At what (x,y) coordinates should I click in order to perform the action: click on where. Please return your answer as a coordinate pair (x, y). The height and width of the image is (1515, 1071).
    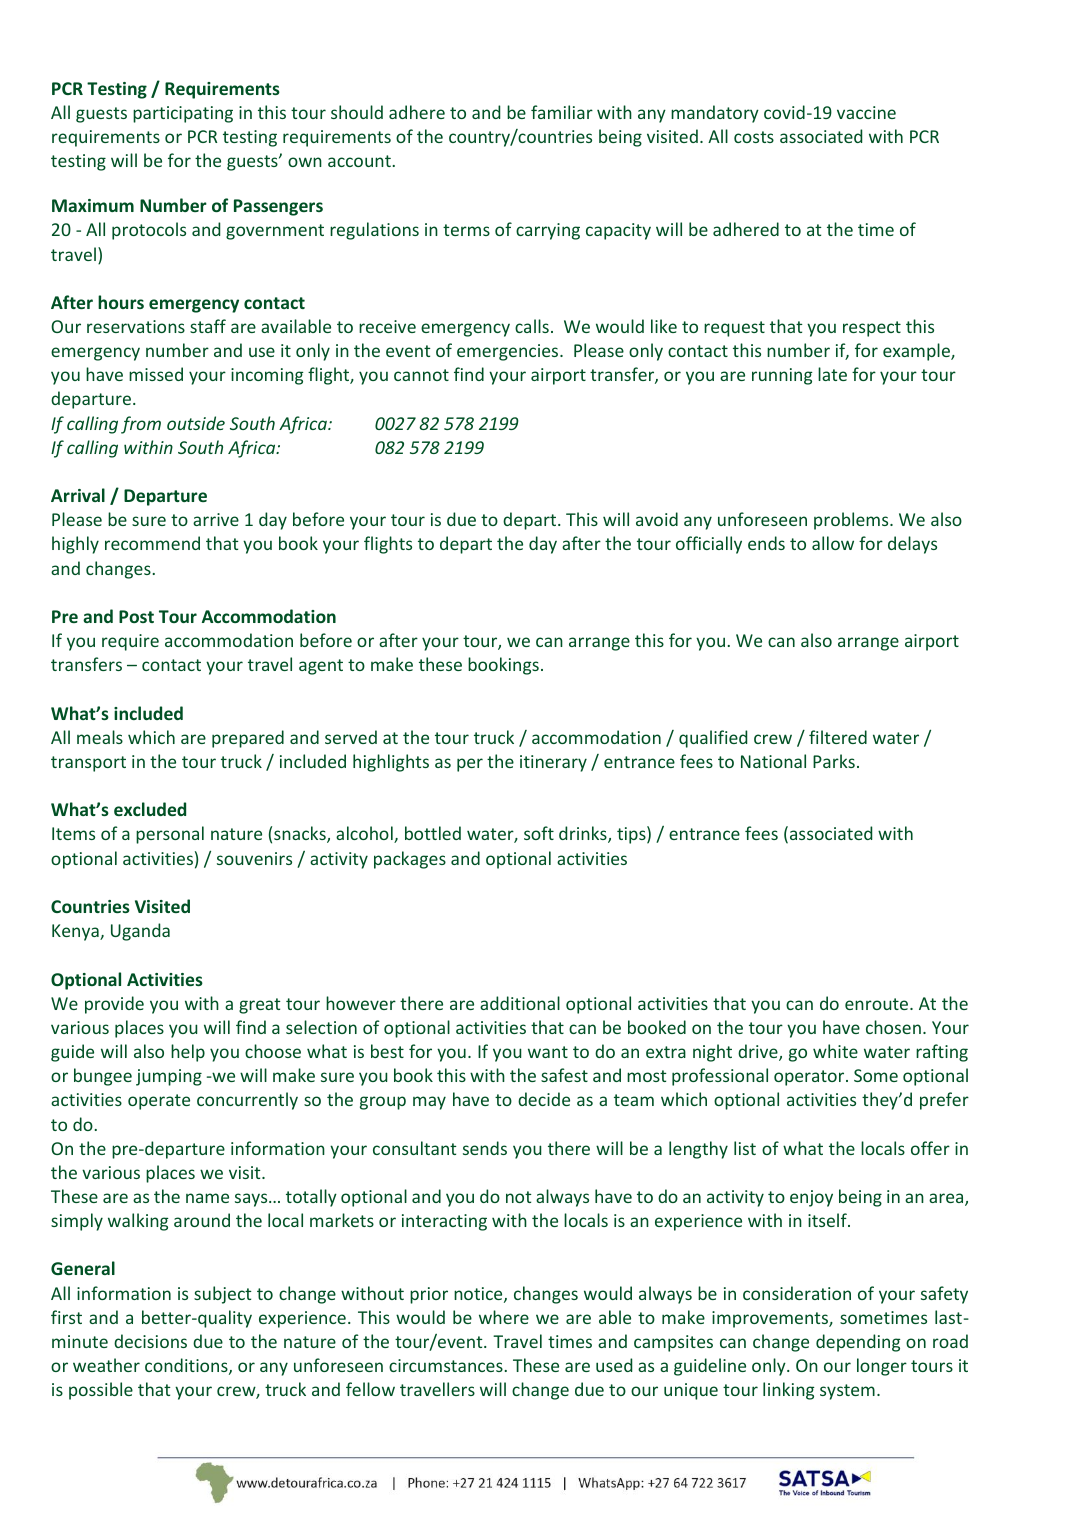
    Looking at the image, I should click on (504, 1317).
